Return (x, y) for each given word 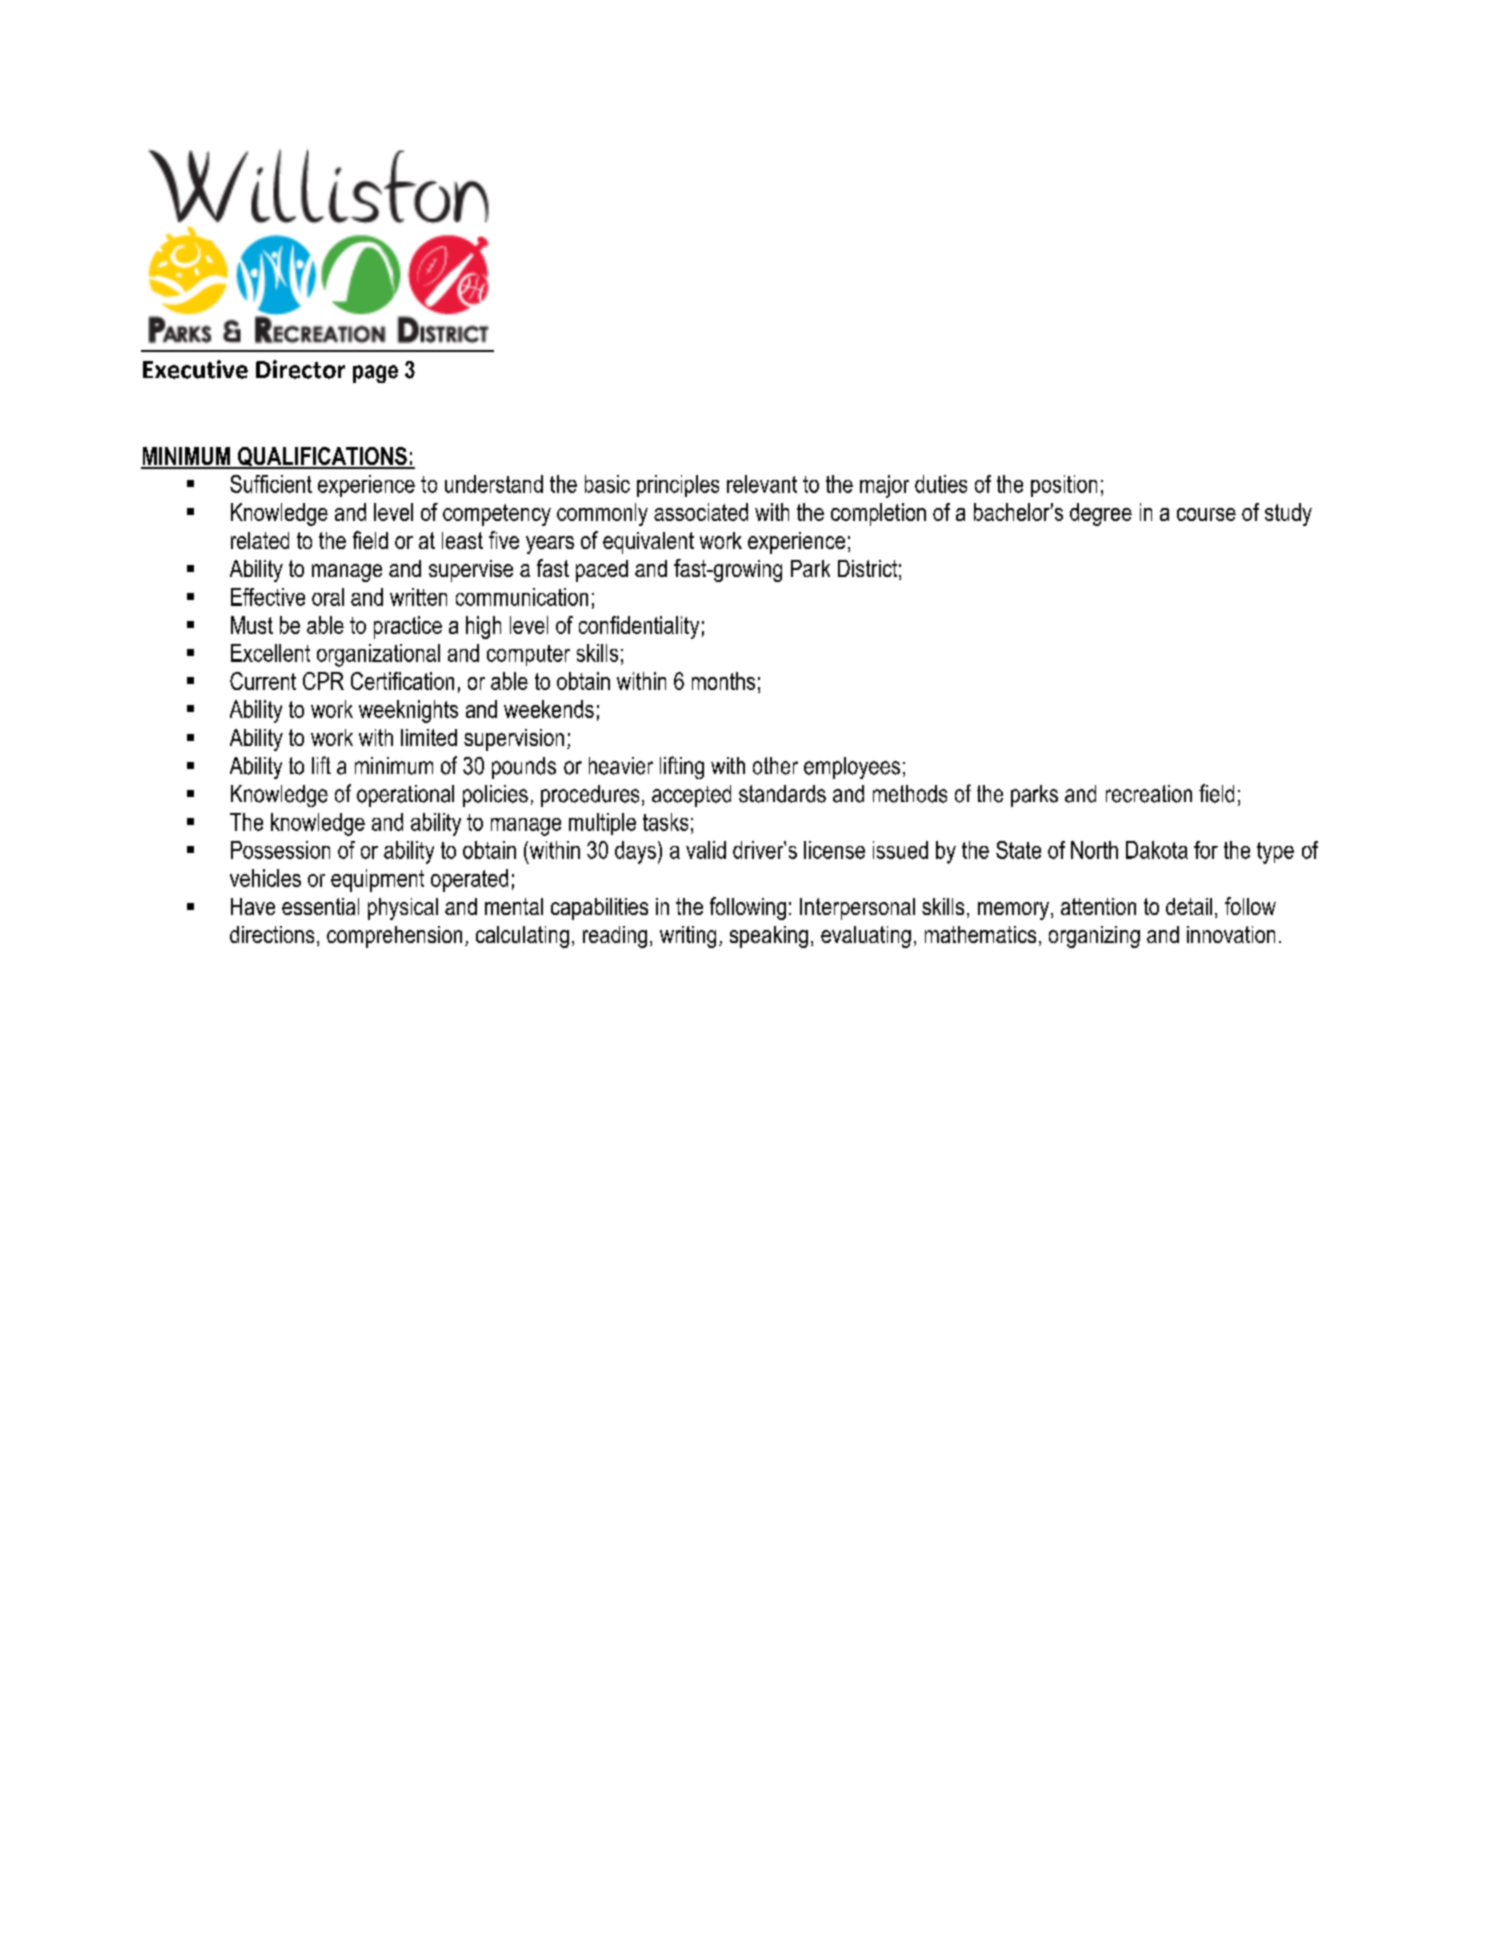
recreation (1149, 794)
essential (320, 906)
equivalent (648, 543)
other (775, 766)
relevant (762, 484)
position (1064, 486)
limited (429, 737)
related (260, 540)
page (375, 374)
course (1206, 514)
